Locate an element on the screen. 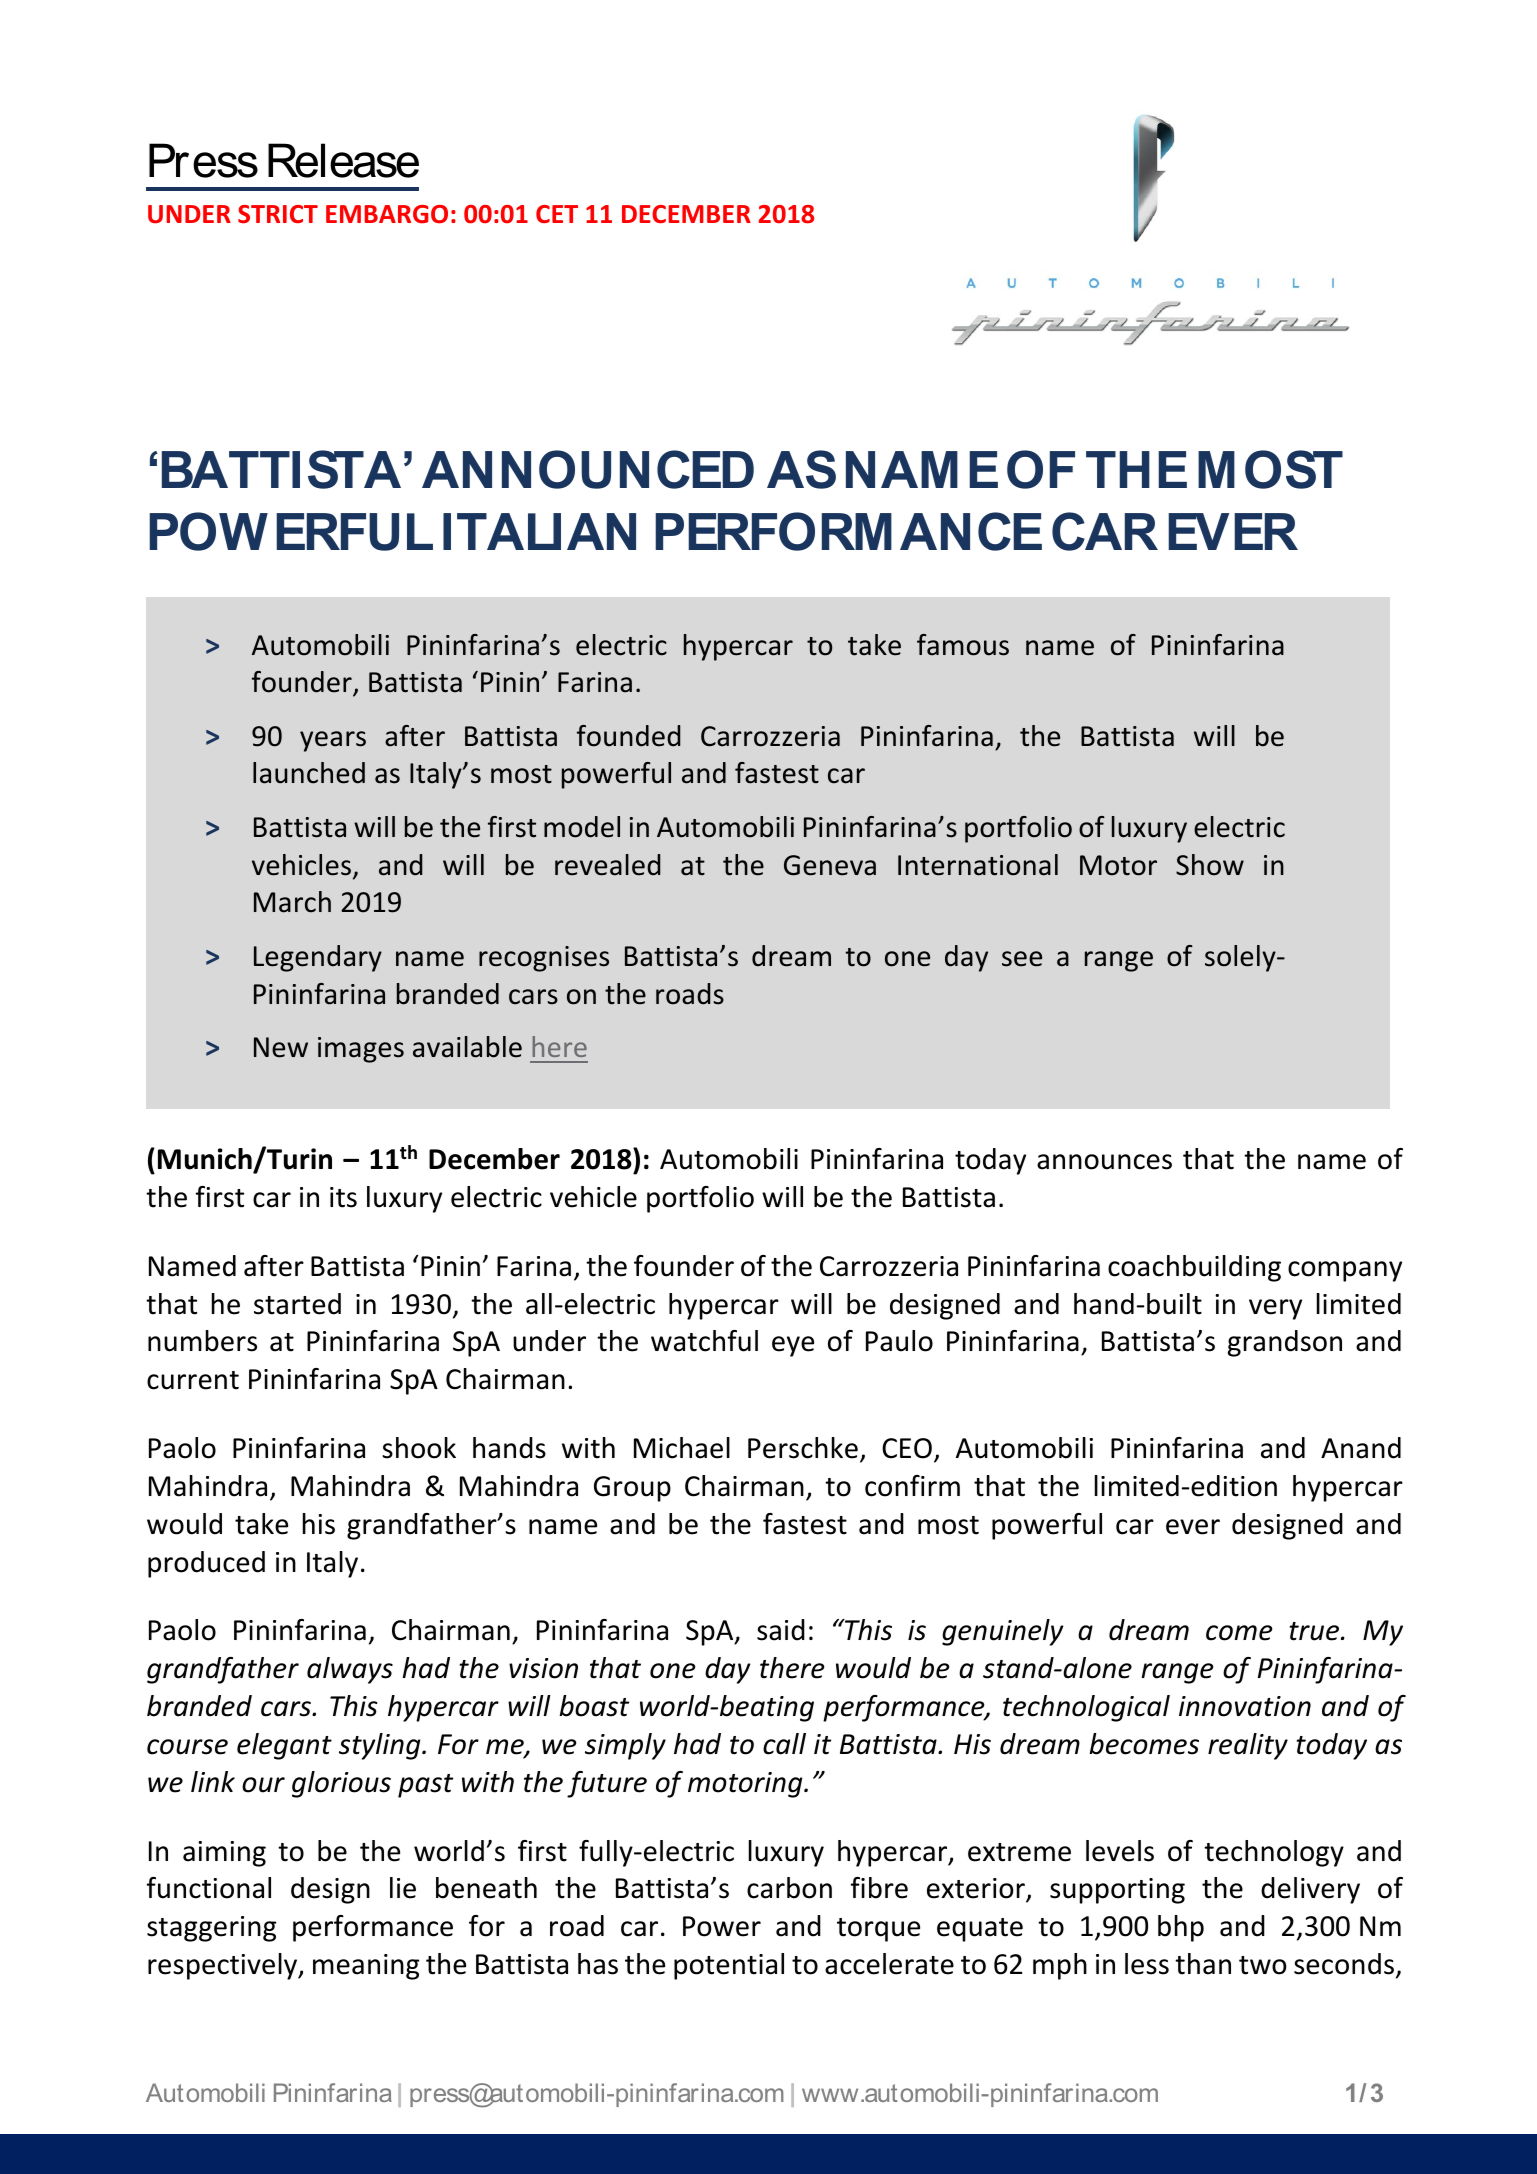 Image resolution: width=1537 pixels, height=2174 pixels. famous is located at coordinates (963, 645).
